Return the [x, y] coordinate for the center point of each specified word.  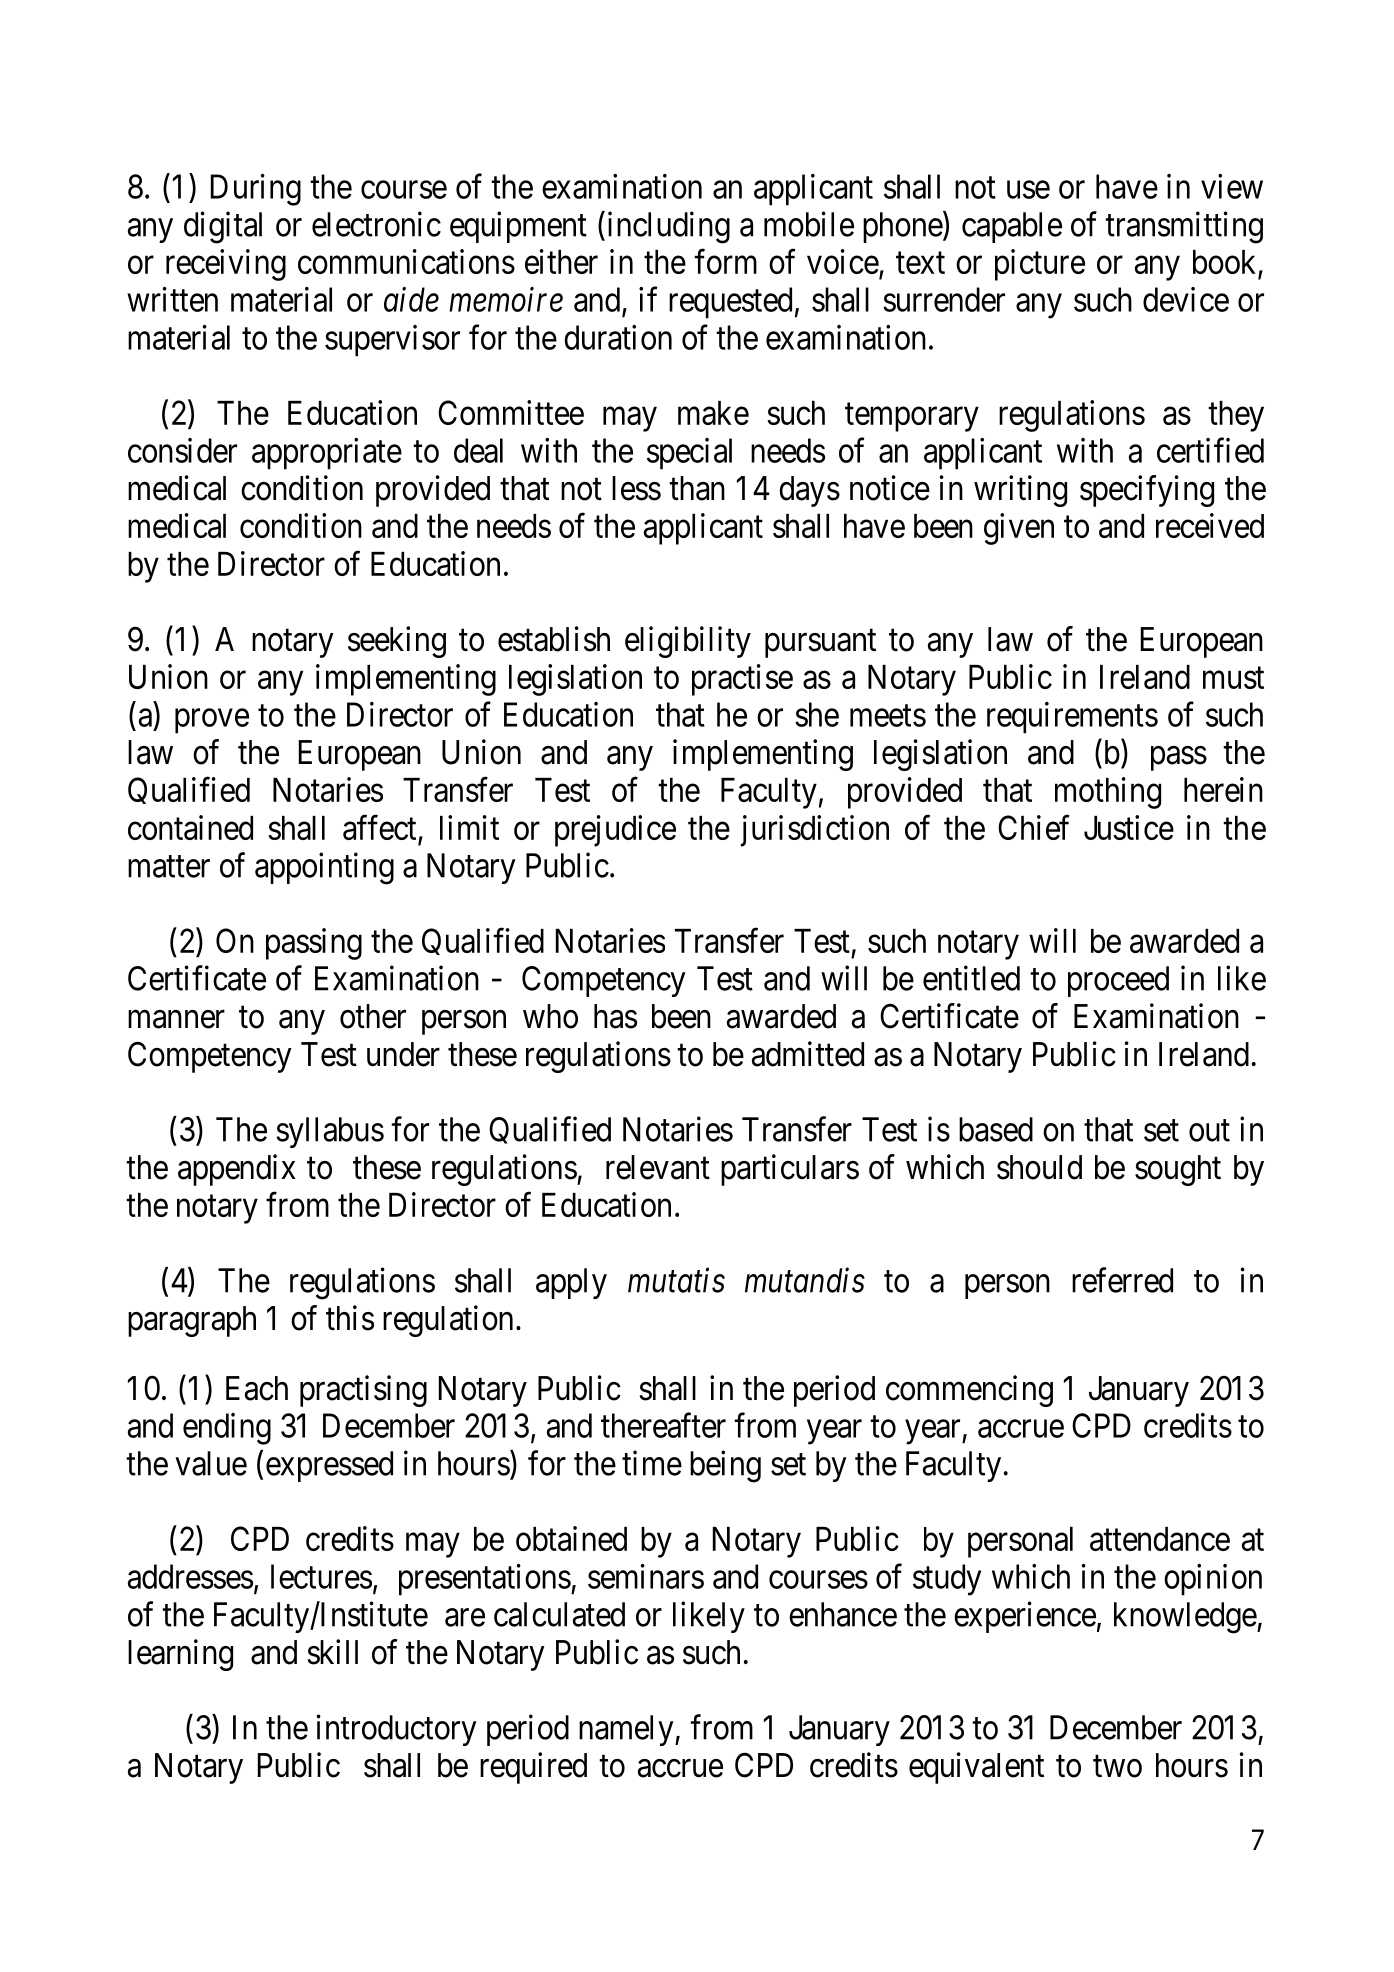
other [373, 1016]
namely [627, 1730]
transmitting [1184, 227]
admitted [808, 1054]
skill [333, 1652]
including [667, 227]
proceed [1118, 981]
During [256, 190]
